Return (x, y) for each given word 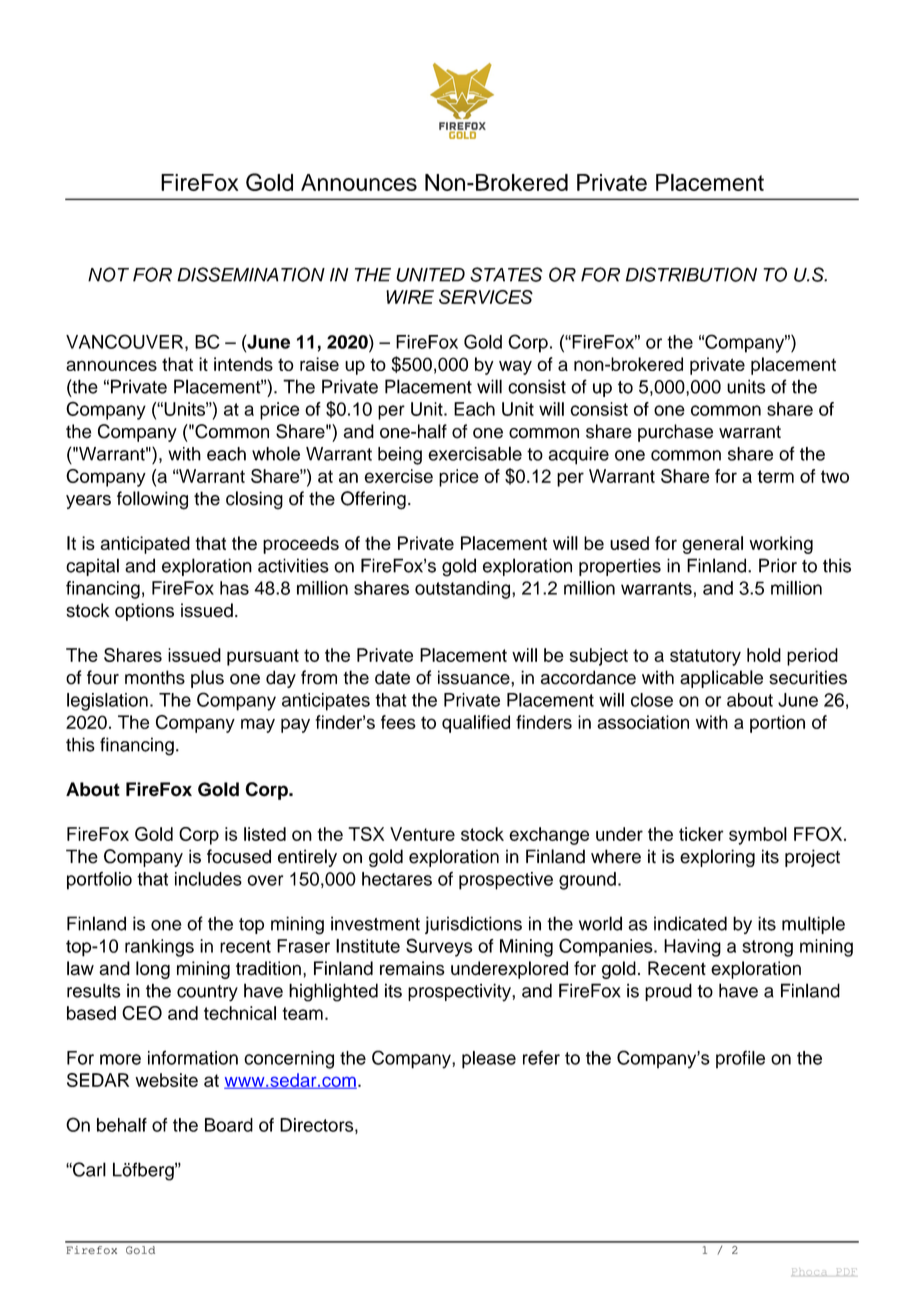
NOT (108, 274)
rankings (159, 948)
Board (229, 1125)
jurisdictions (473, 925)
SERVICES (486, 297)
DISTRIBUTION (691, 274)
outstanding (464, 590)
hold (764, 655)
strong (767, 948)
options (144, 612)
